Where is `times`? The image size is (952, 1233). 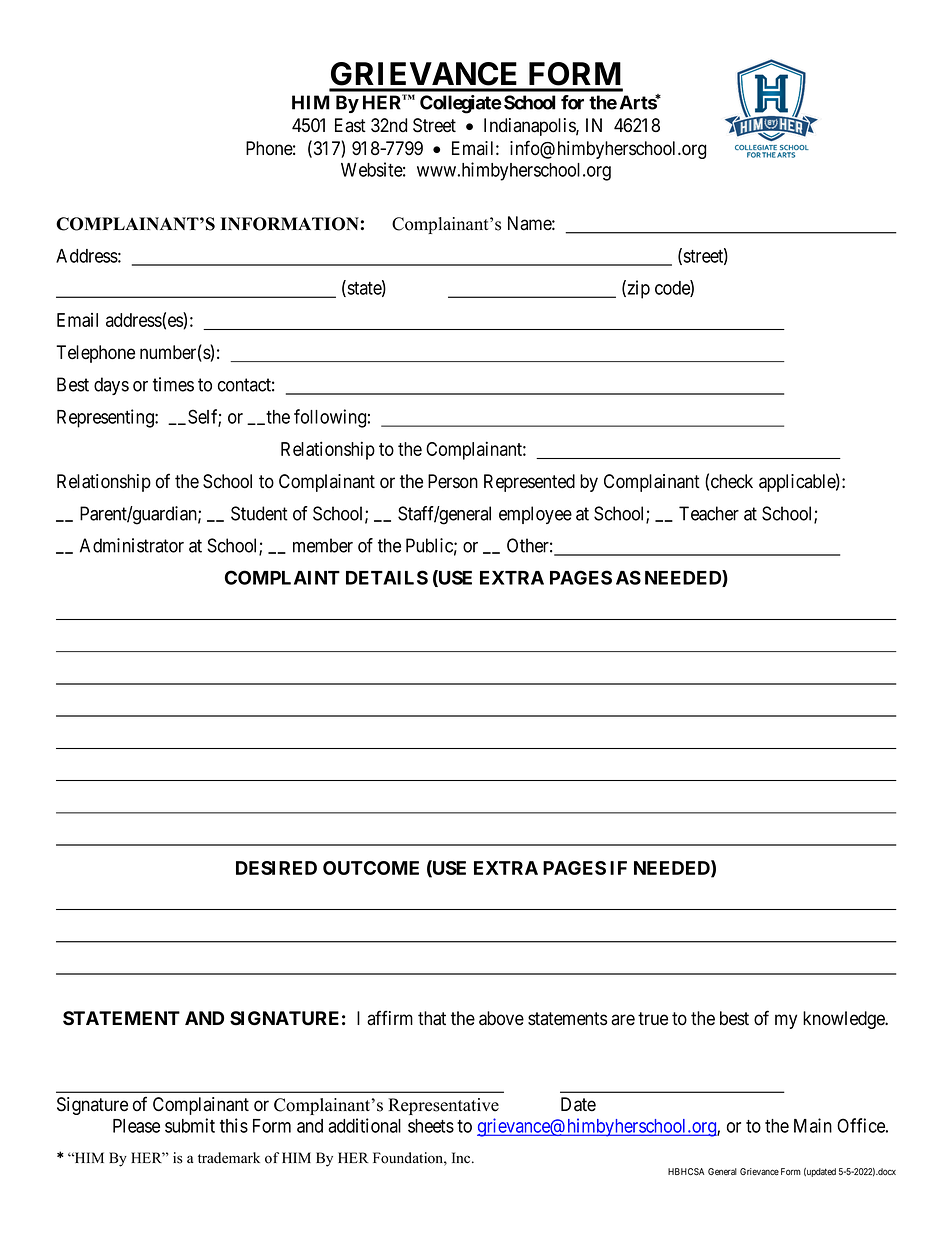 times is located at coordinates (173, 384).
